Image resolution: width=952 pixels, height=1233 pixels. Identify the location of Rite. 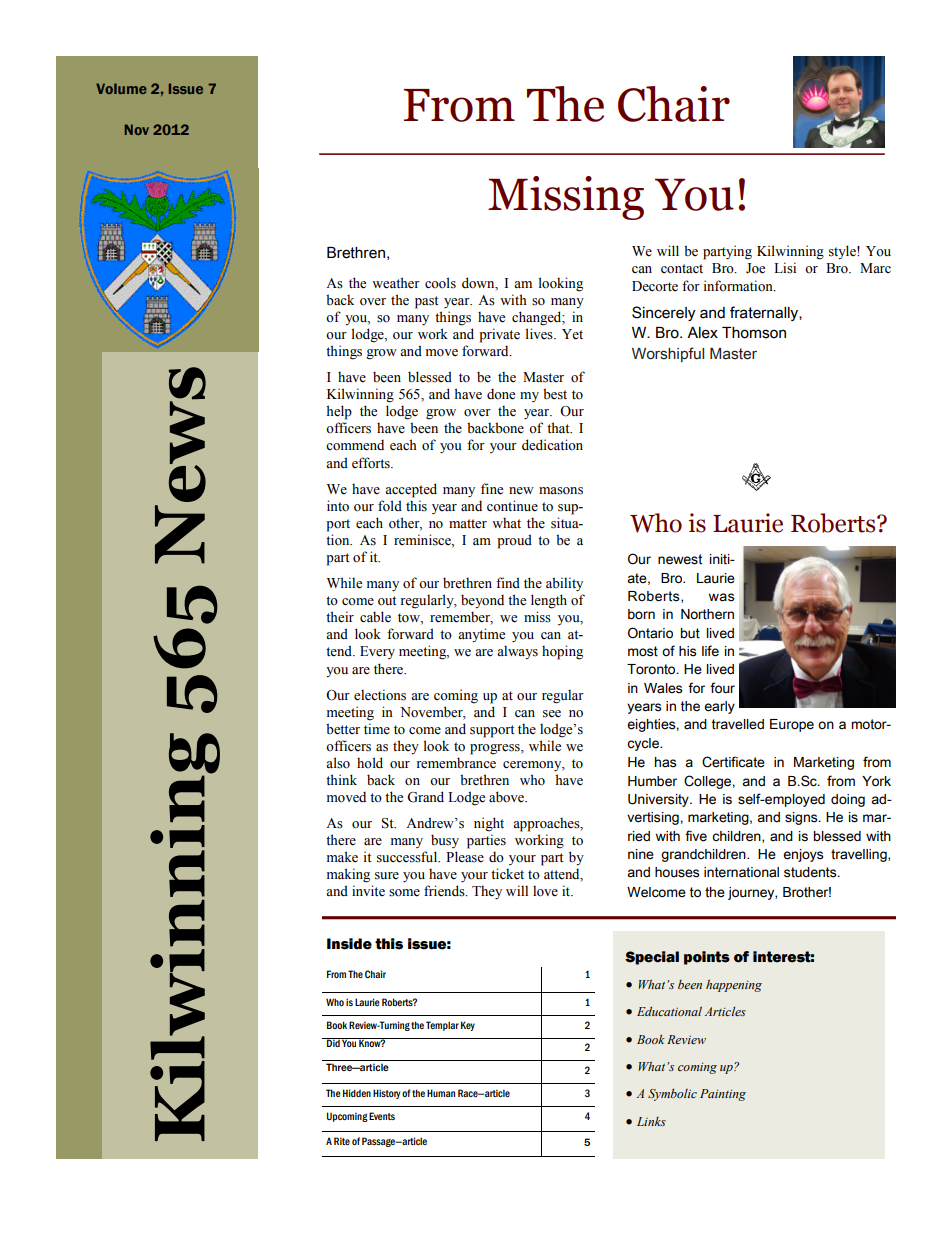
(342, 1141).
